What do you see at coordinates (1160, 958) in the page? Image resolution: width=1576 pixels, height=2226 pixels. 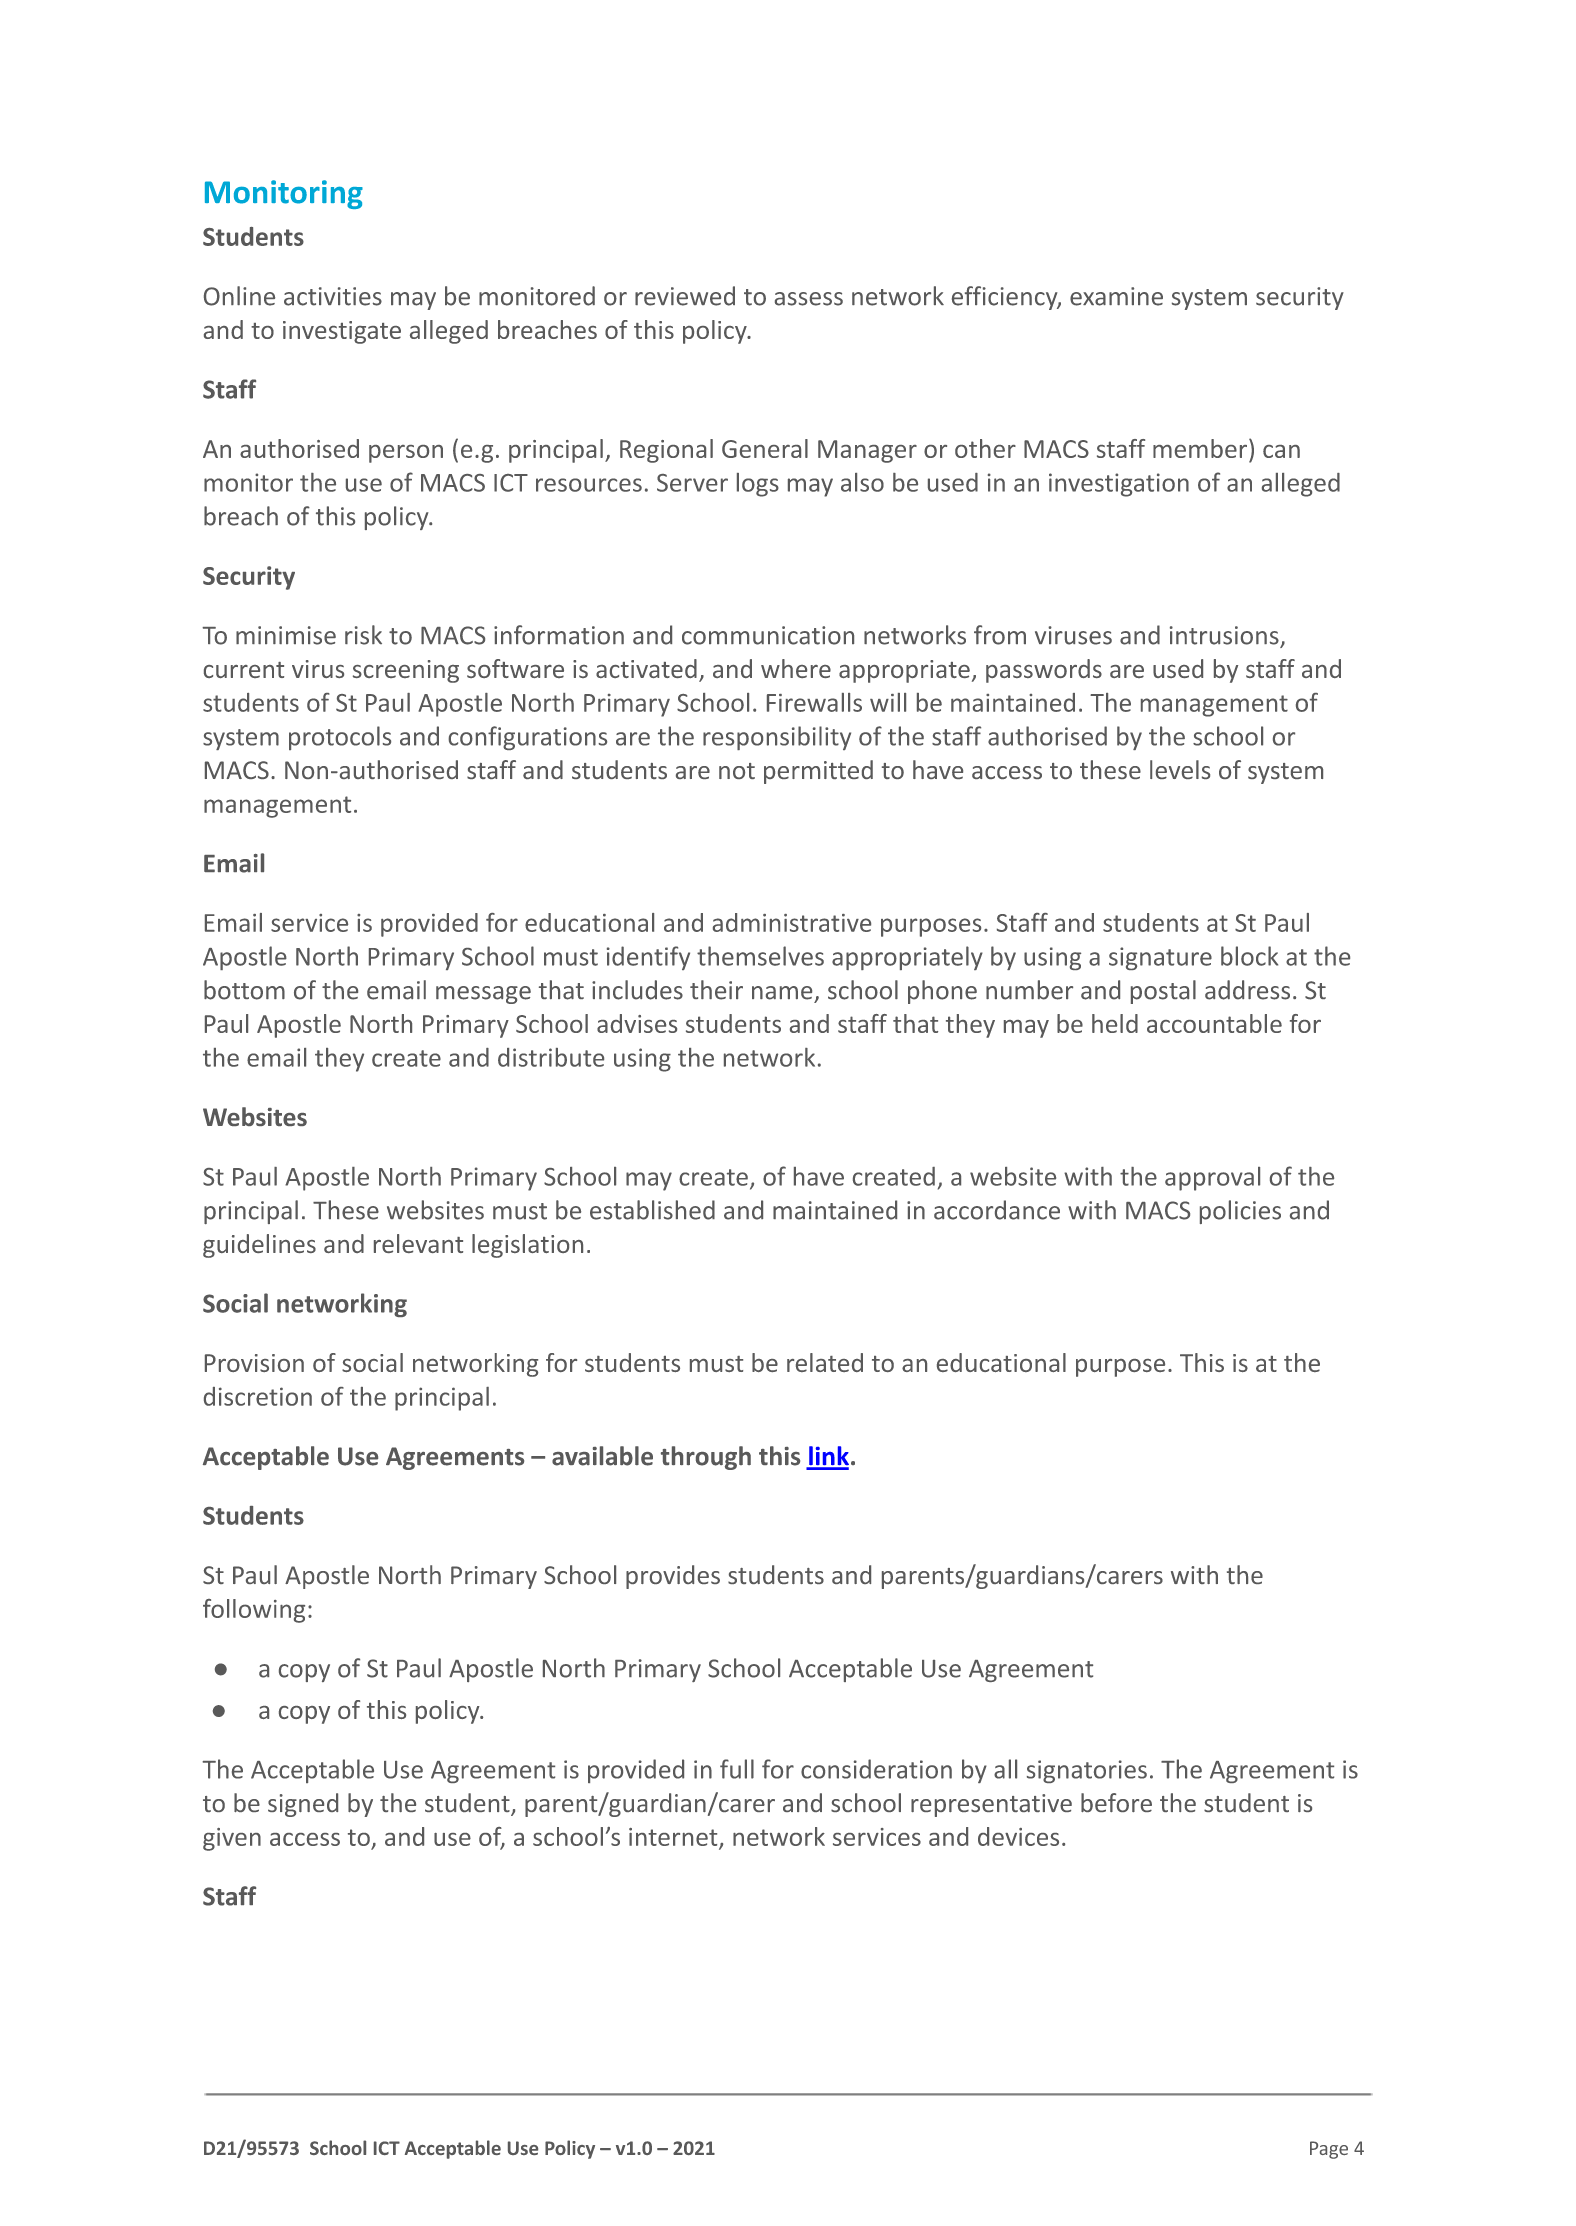 I see `signature` at bounding box center [1160, 958].
